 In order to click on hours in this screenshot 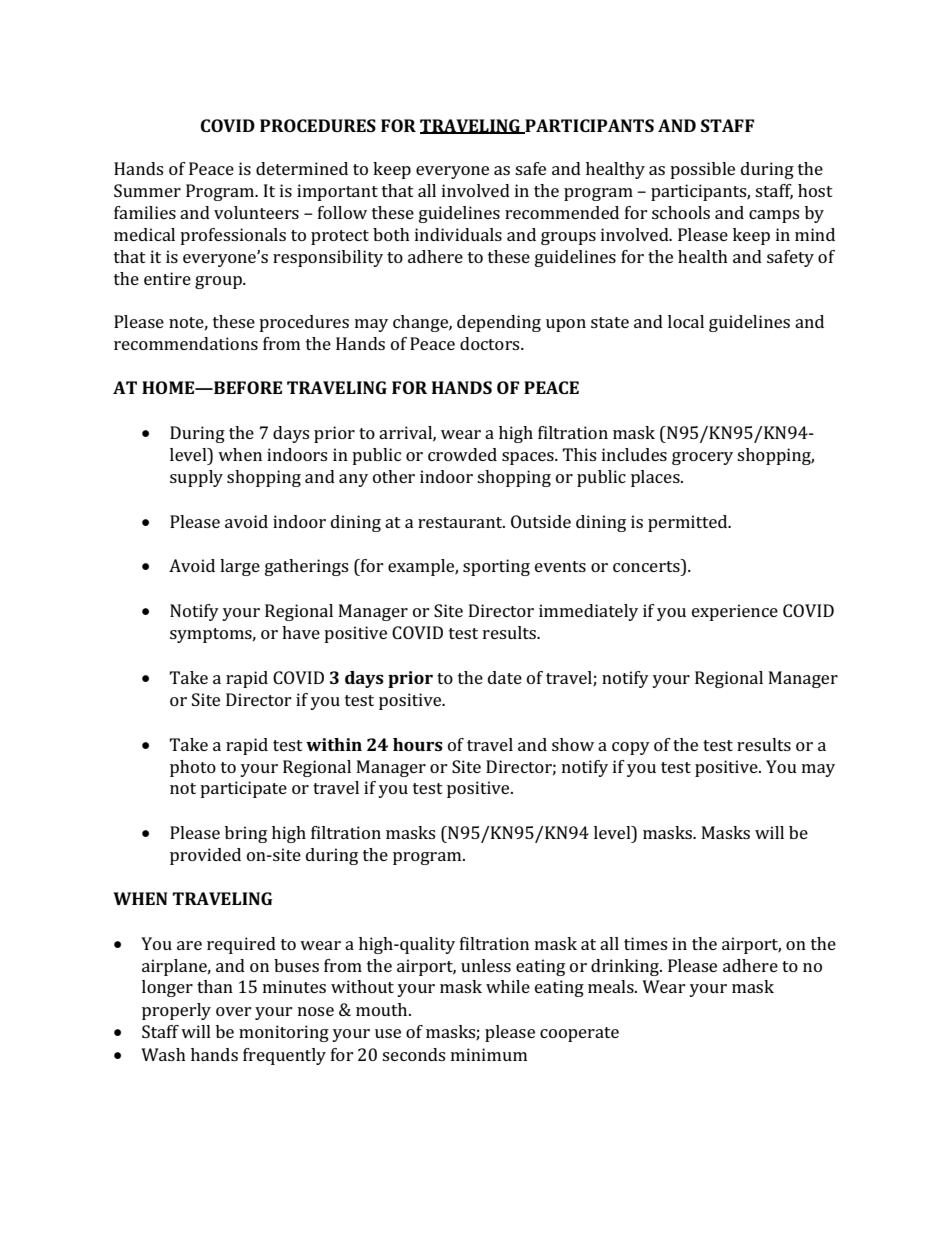, I will do `click(418, 744)`.
